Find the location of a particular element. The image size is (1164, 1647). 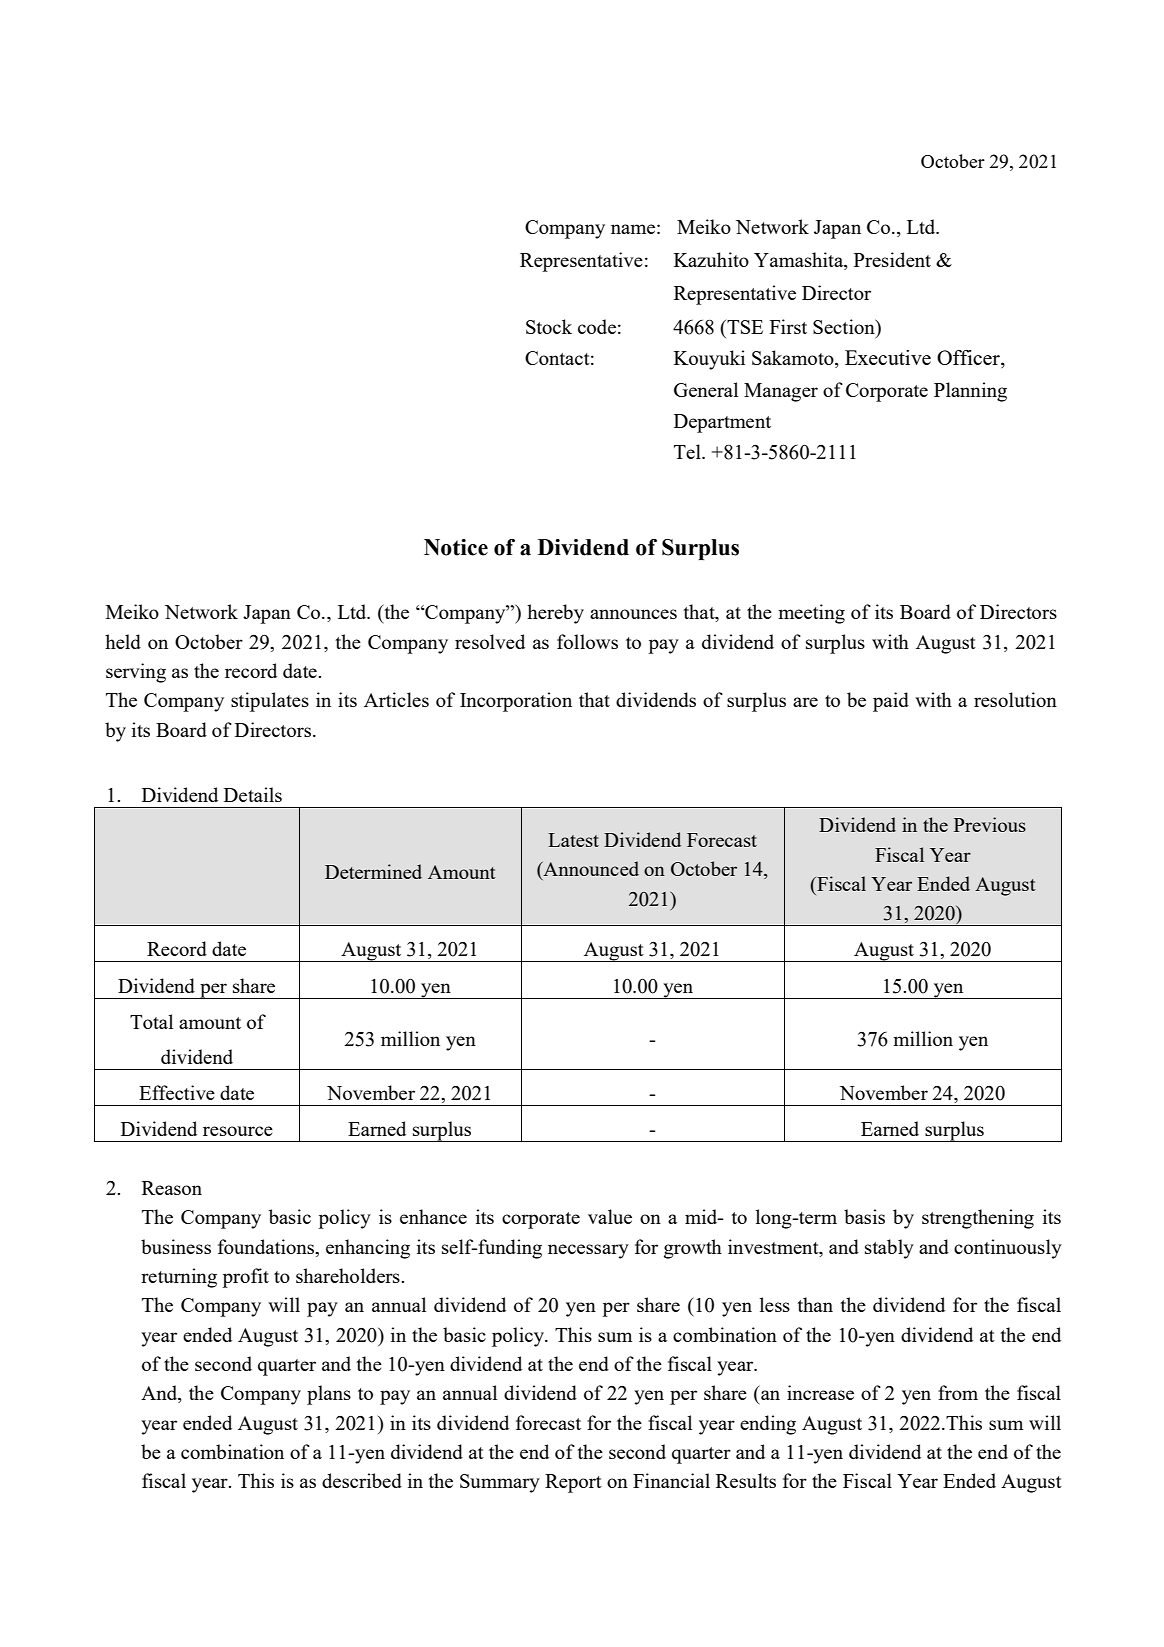

basis is located at coordinates (864, 1216).
